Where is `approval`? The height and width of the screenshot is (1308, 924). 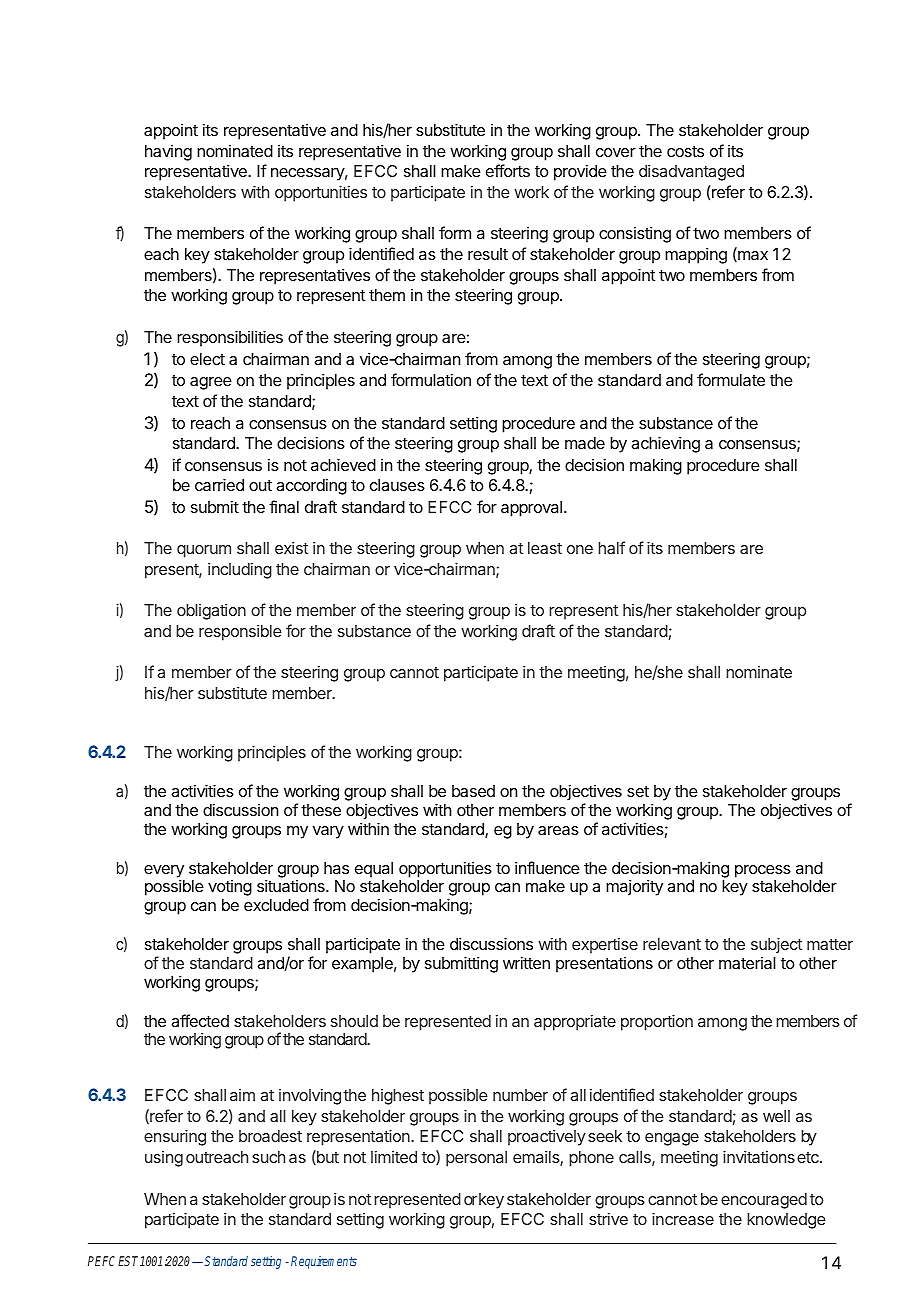
approval is located at coordinates (531, 509).
